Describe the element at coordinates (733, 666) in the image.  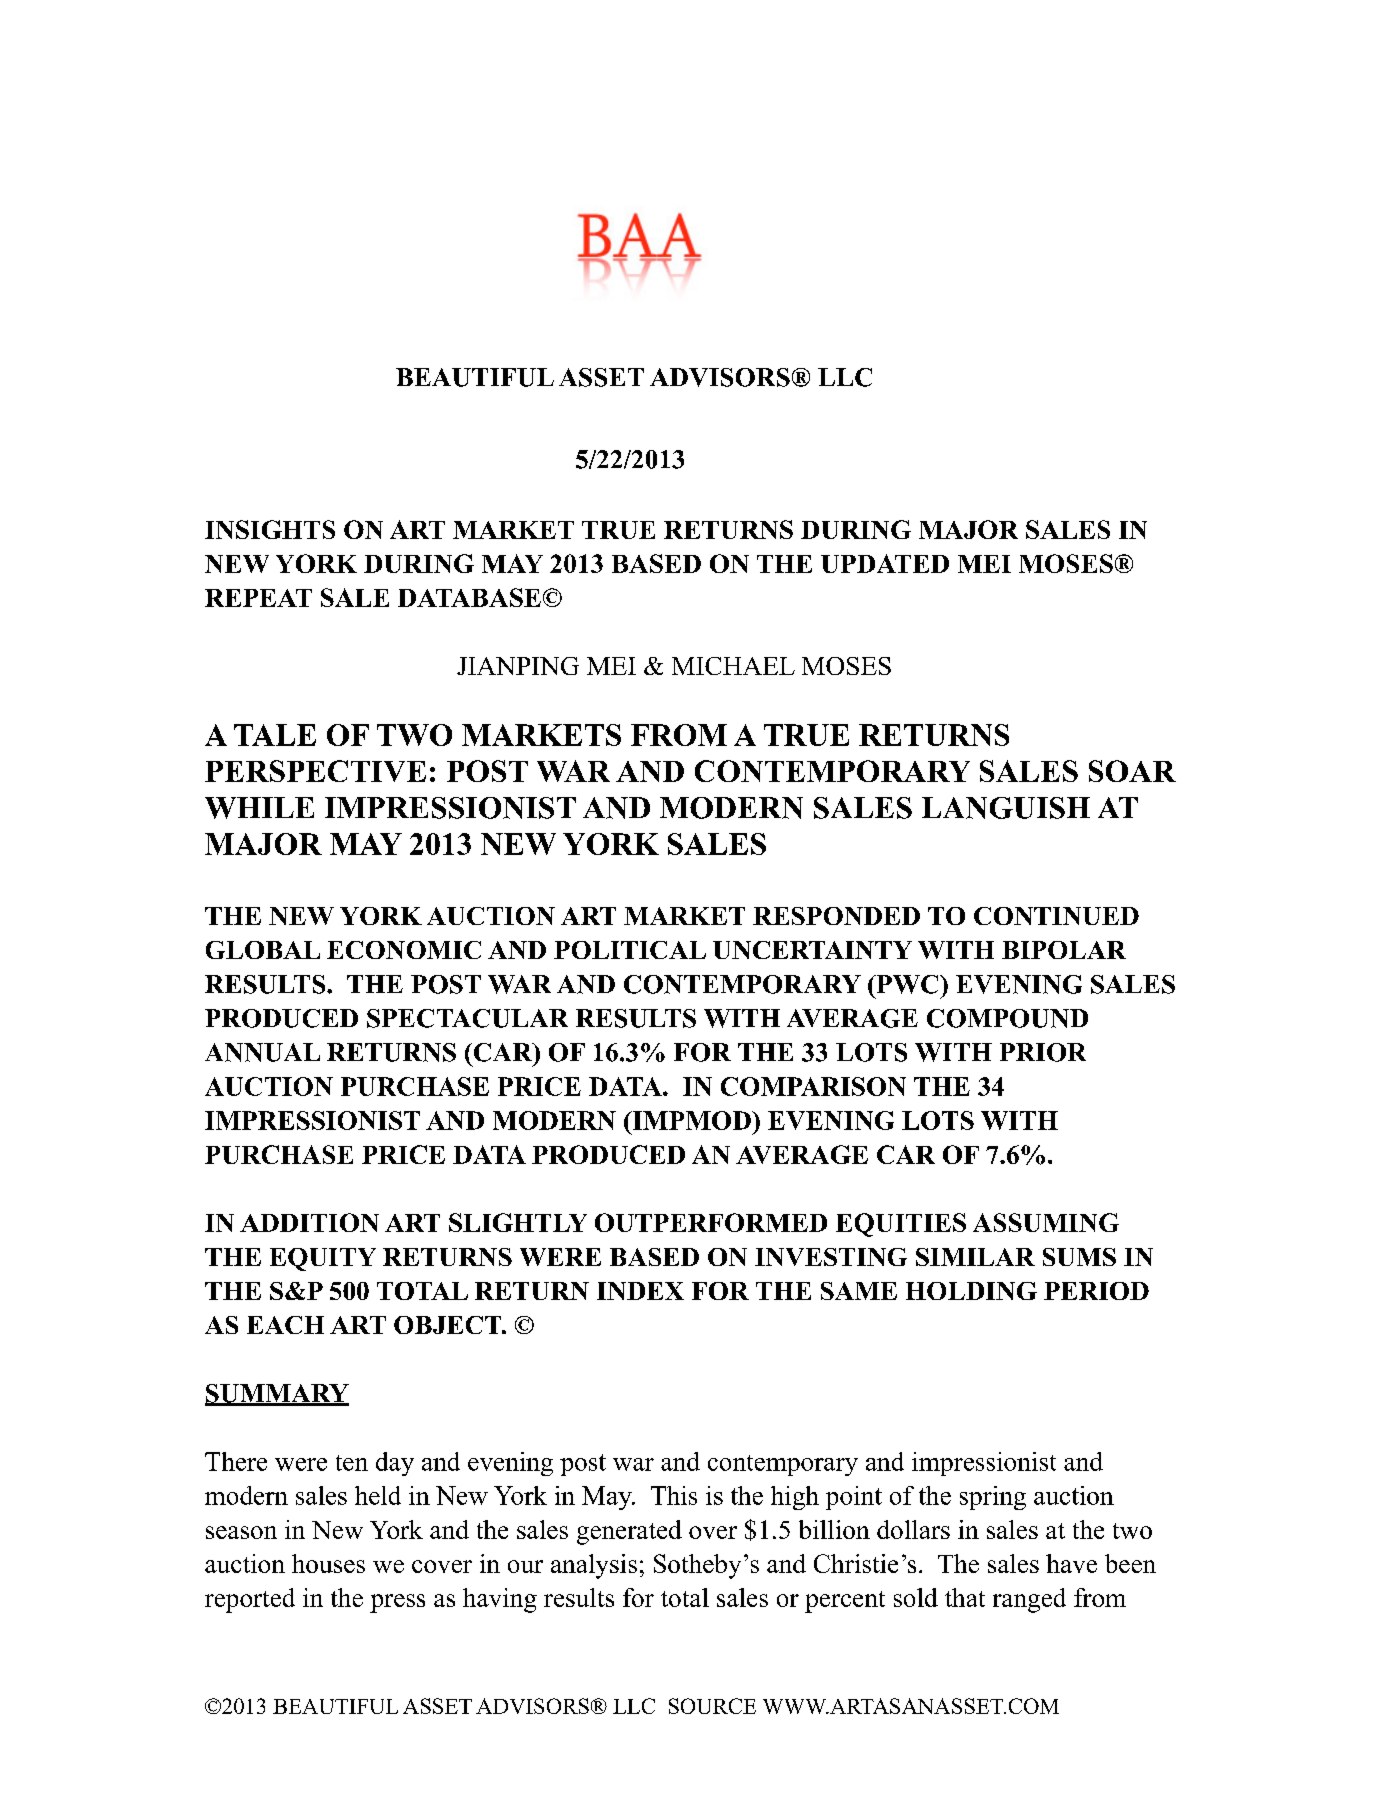
I see `MICHAEL` at that location.
